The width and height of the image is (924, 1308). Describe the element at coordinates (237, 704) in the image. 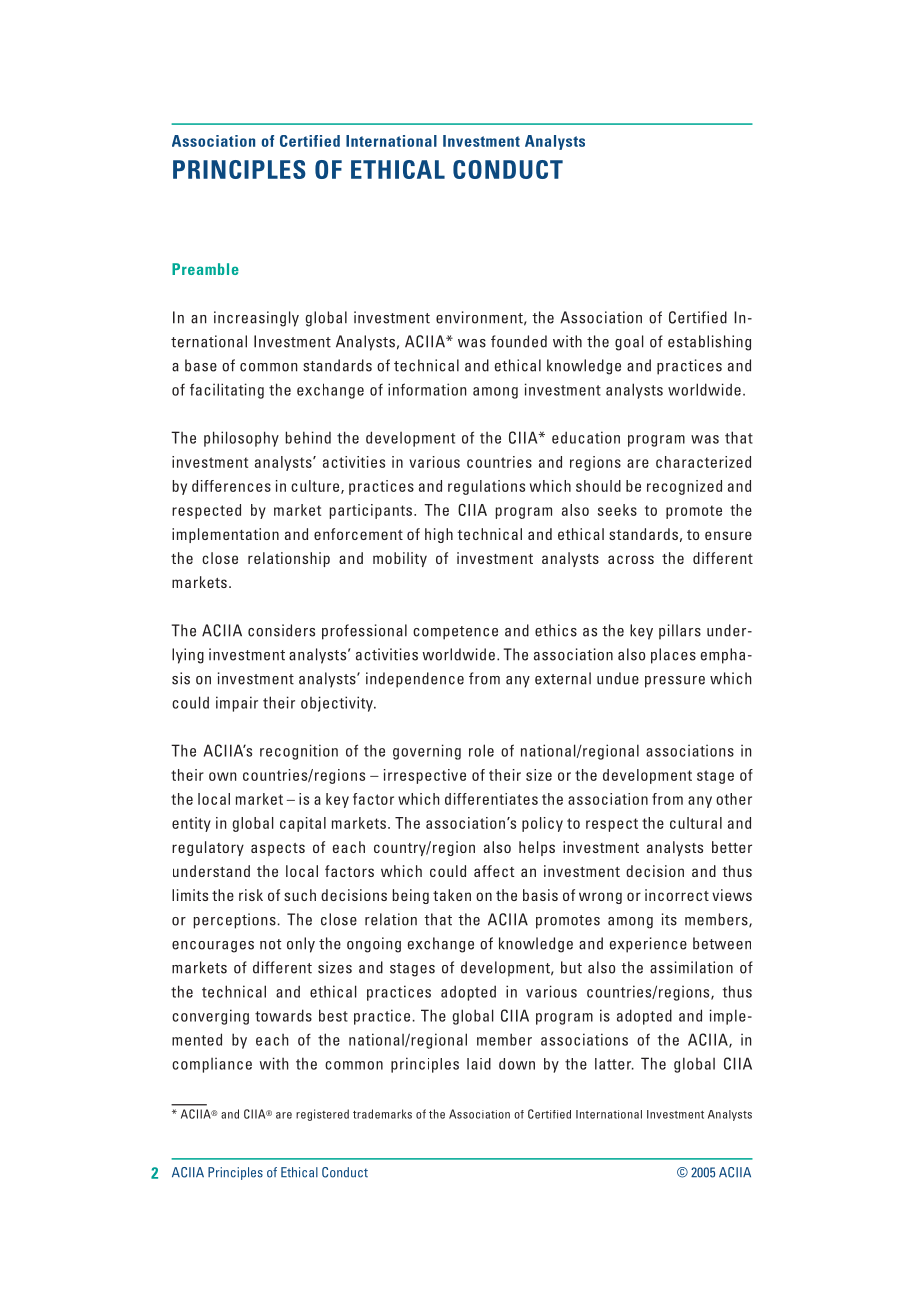

I see `impair` at that location.
